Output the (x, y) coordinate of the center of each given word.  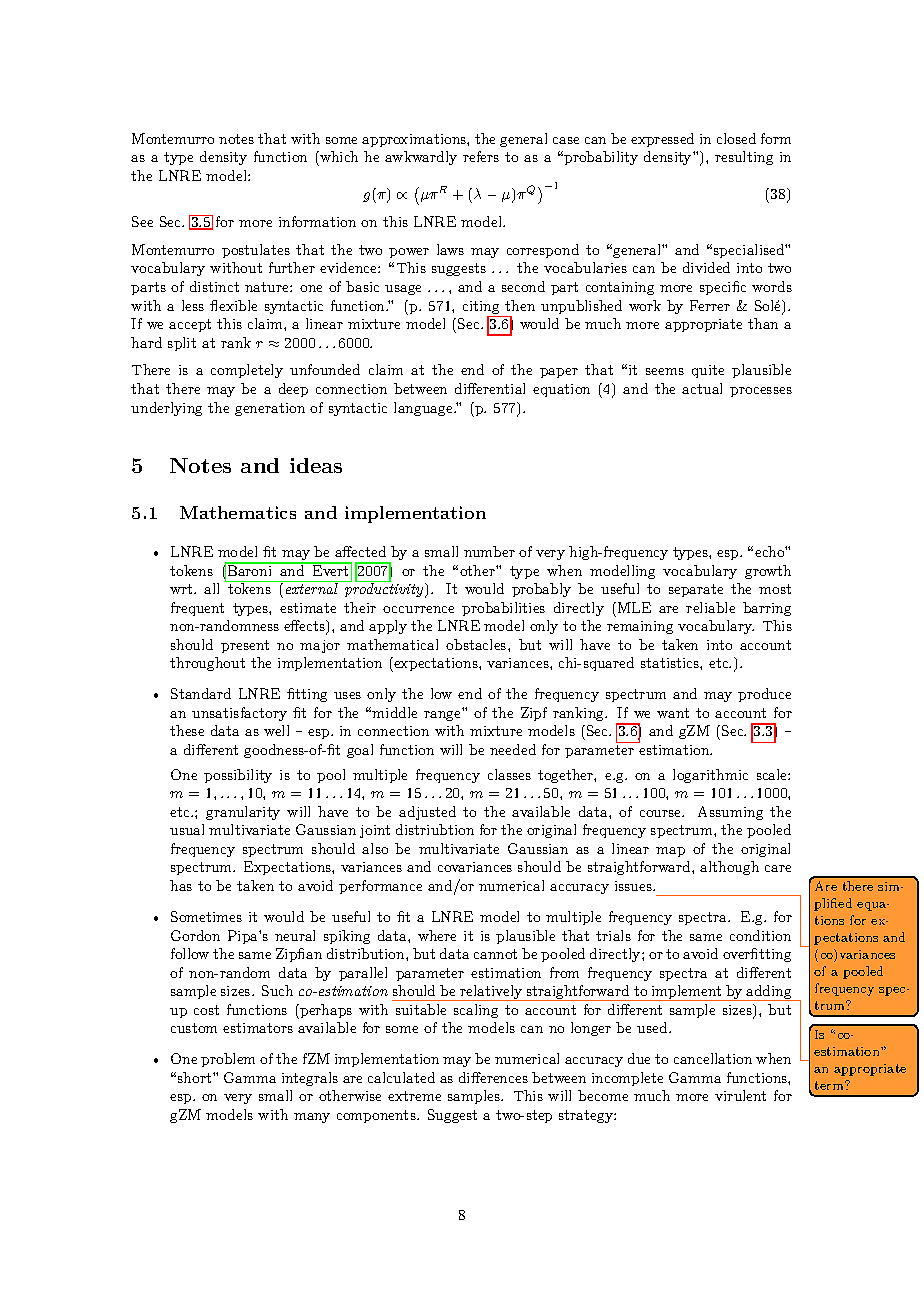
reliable (710, 607)
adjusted (427, 813)
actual (702, 388)
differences (493, 1077)
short (196, 1077)
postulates (256, 251)
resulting (744, 158)
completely (247, 371)
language (424, 409)
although (729, 868)
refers (481, 156)
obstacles (477, 644)
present (245, 646)
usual (187, 829)
